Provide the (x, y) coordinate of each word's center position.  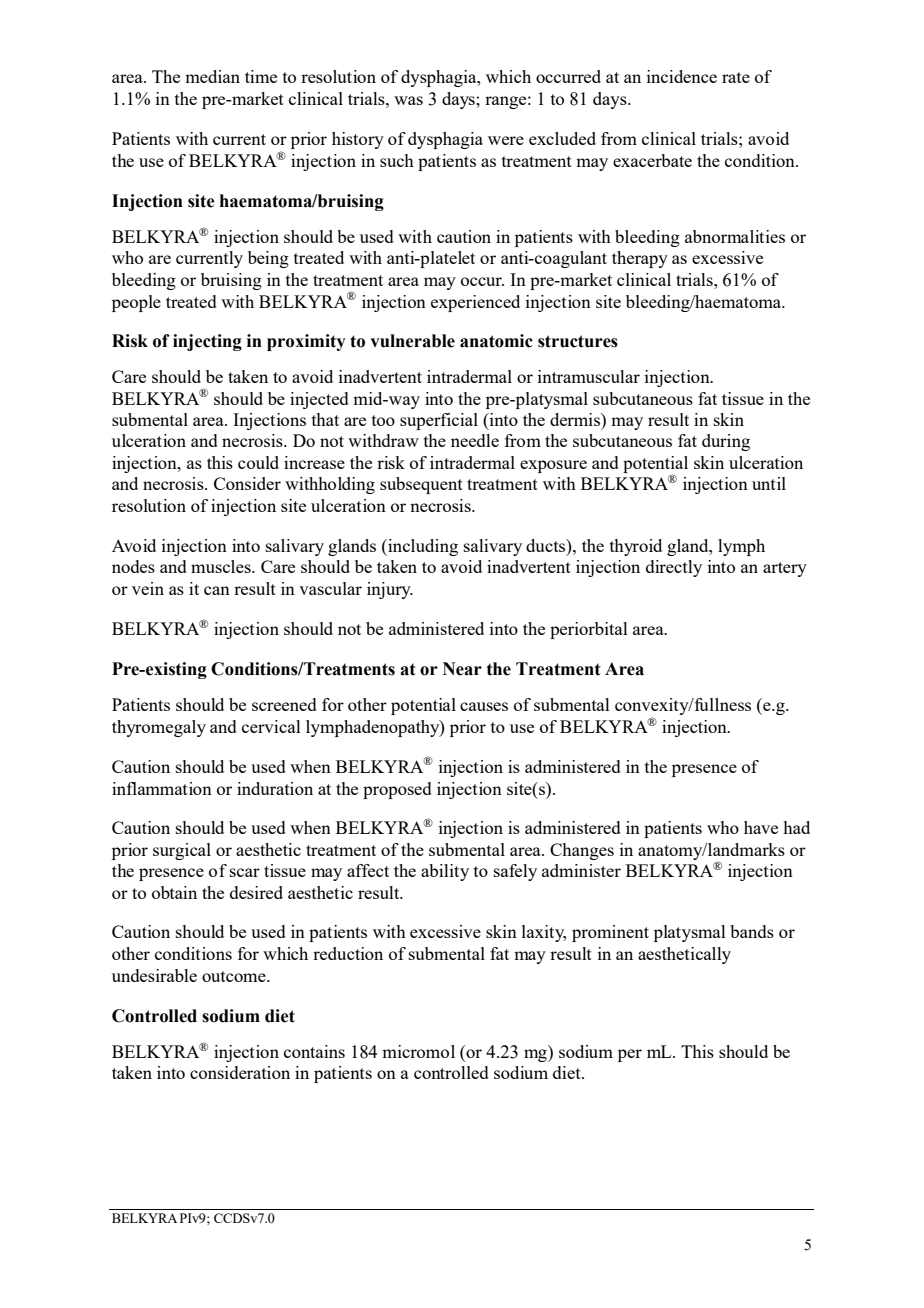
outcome (235, 976)
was (408, 100)
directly (674, 568)
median (212, 76)
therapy (640, 259)
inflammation (162, 788)
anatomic (496, 341)
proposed (397, 790)
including (422, 547)
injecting (207, 342)
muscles (222, 566)
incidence (682, 76)
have (761, 827)
